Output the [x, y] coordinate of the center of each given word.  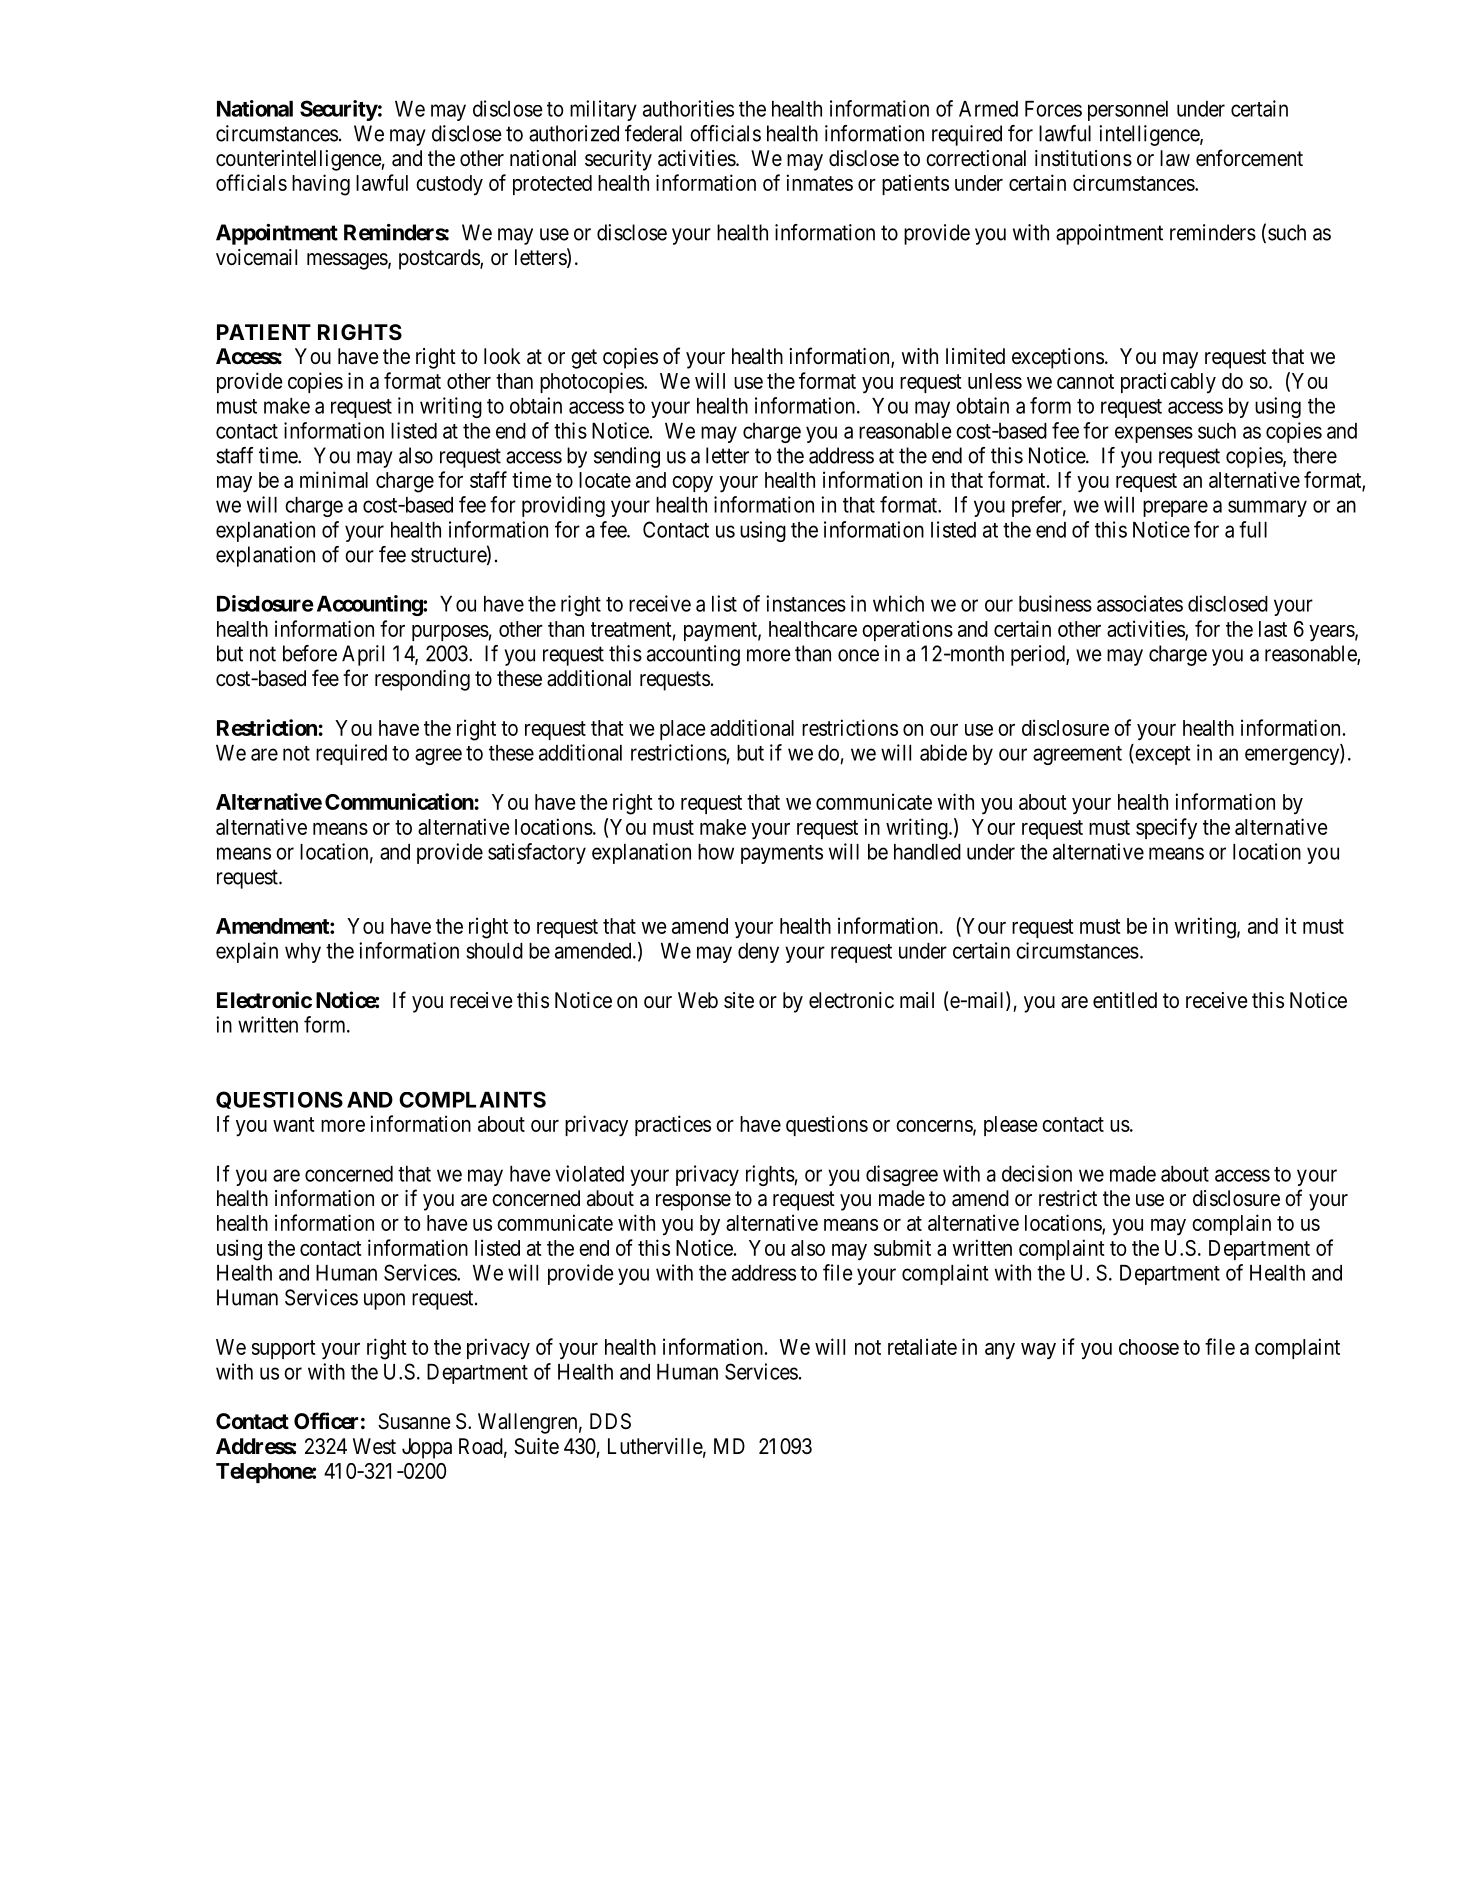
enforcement [1249, 158]
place [683, 730]
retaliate [922, 1346]
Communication [399, 801]
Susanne [414, 1421]
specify [1166, 829]
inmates [819, 182]
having [321, 185]
